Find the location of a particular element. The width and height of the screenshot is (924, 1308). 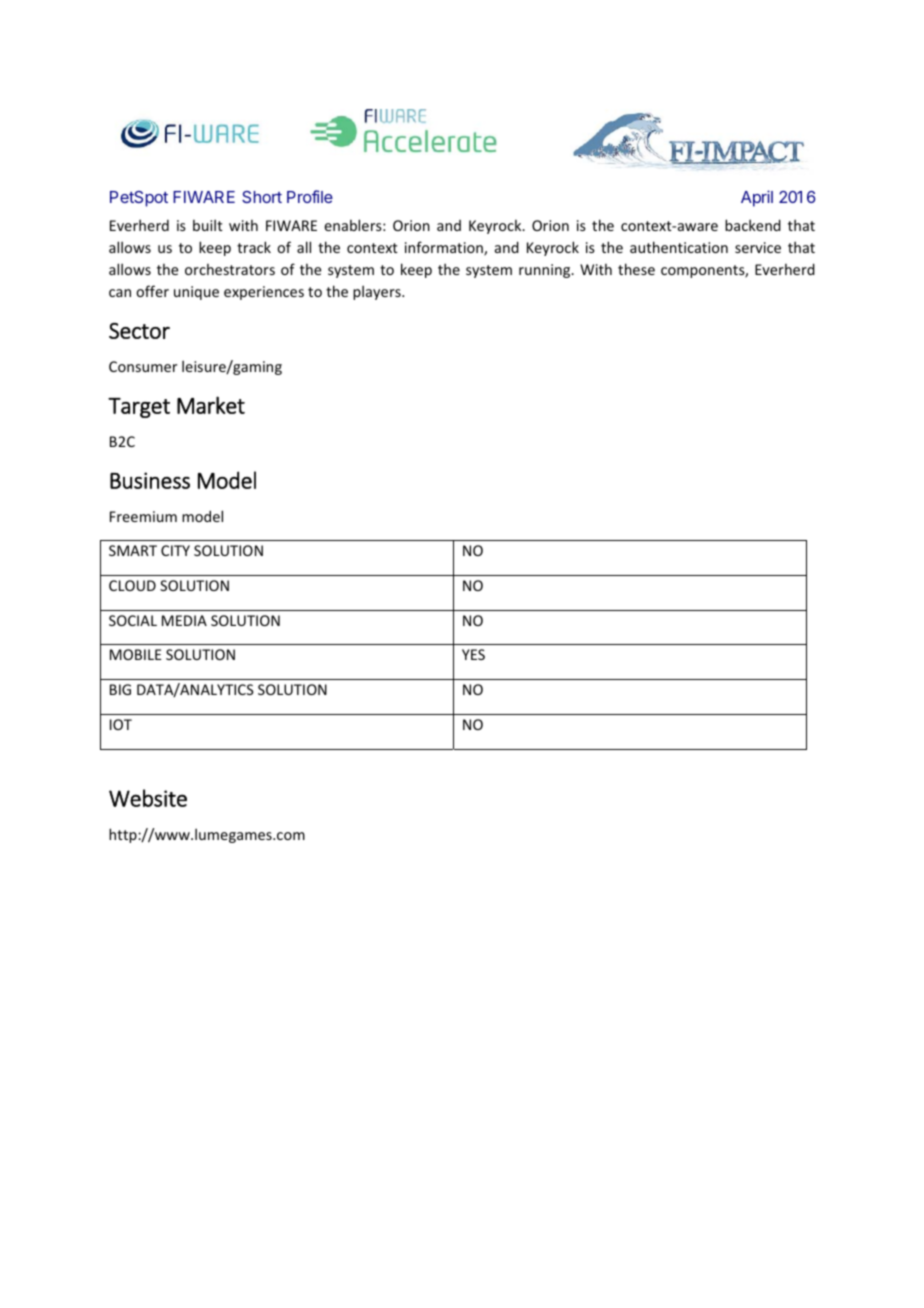

built is located at coordinates (208, 225).
